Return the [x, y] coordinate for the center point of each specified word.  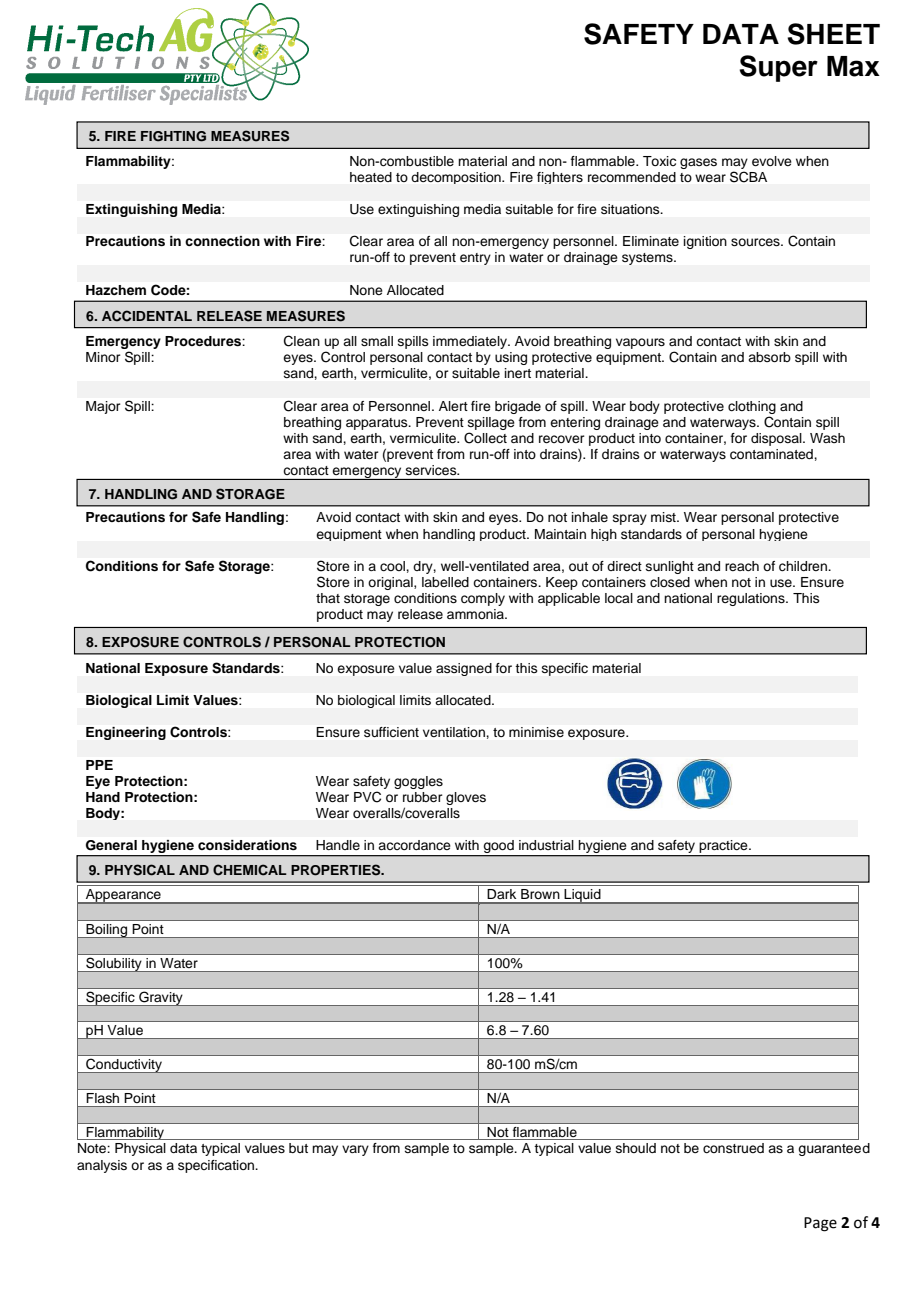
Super [778, 68]
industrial [546, 845]
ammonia [477, 614]
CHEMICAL [250, 870]
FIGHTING [173, 136]
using [511, 358]
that [328, 598]
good [499, 848]
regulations [752, 599]
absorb [769, 357]
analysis [102, 1166]
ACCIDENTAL [147, 316]
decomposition [457, 178]
